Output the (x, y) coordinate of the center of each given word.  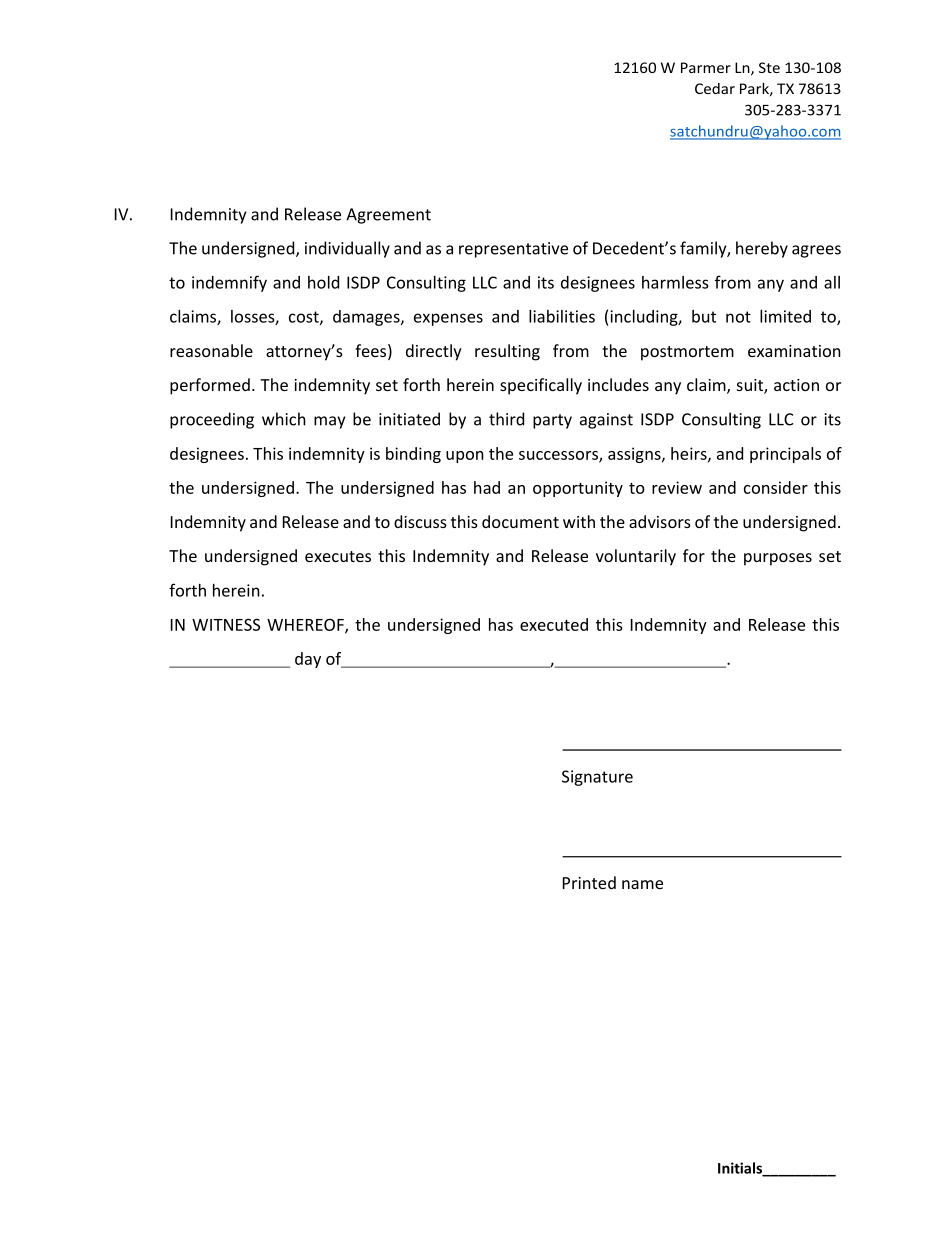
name (642, 884)
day (308, 660)
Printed (589, 882)
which (284, 419)
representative (513, 250)
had (487, 487)
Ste (769, 67)
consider (776, 487)
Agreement (388, 216)
